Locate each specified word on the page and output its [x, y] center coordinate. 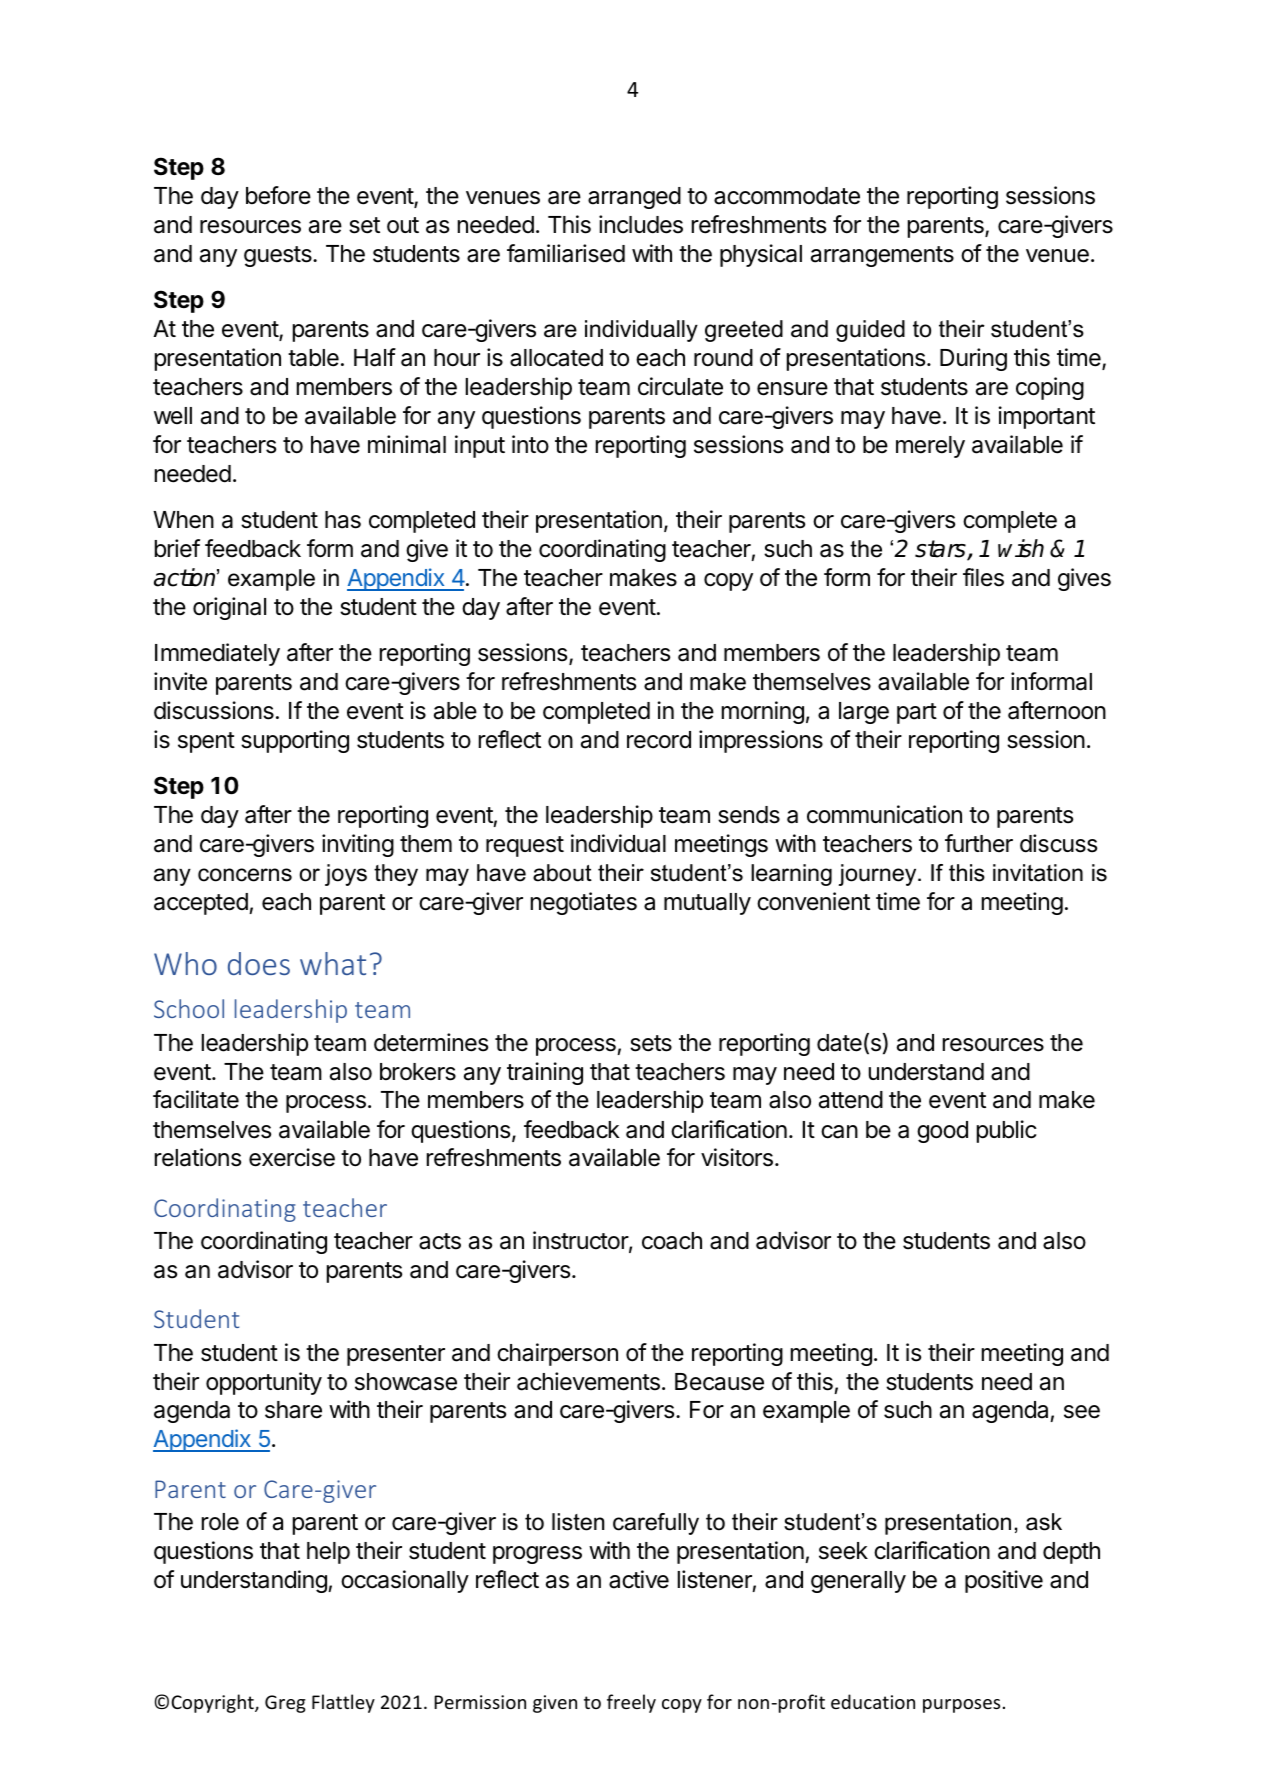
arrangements [882, 256]
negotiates [584, 903]
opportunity [264, 1383]
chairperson [557, 1354]
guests [279, 256]
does [259, 963]
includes [641, 224]
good [942, 1132]
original [229, 608]
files [983, 577]
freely [631, 1703]
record [659, 740]
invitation [1038, 873]
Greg [285, 1704]
